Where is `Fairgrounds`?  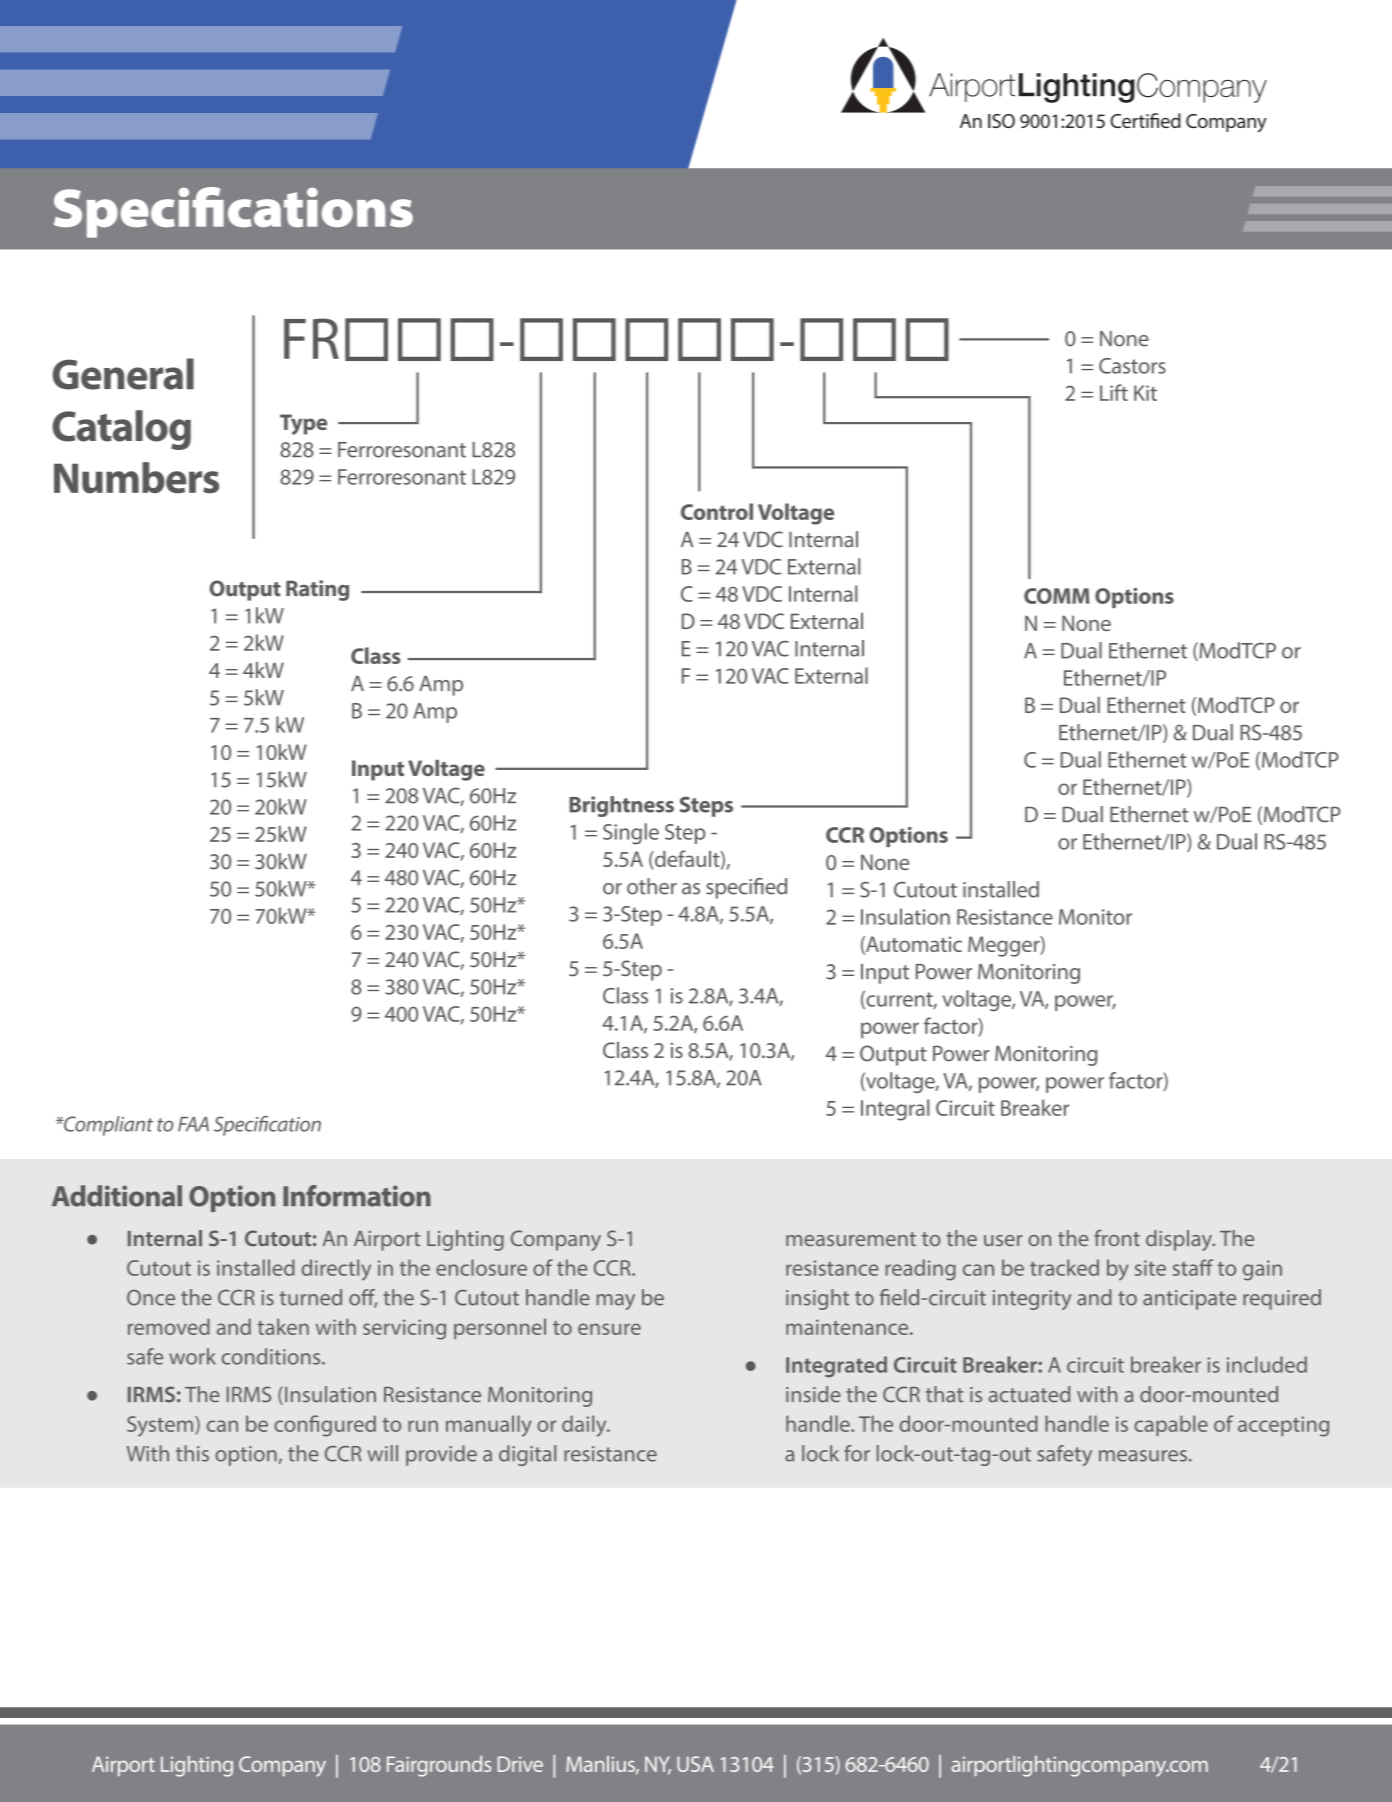 Fairgrounds is located at coordinates (439, 1766).
